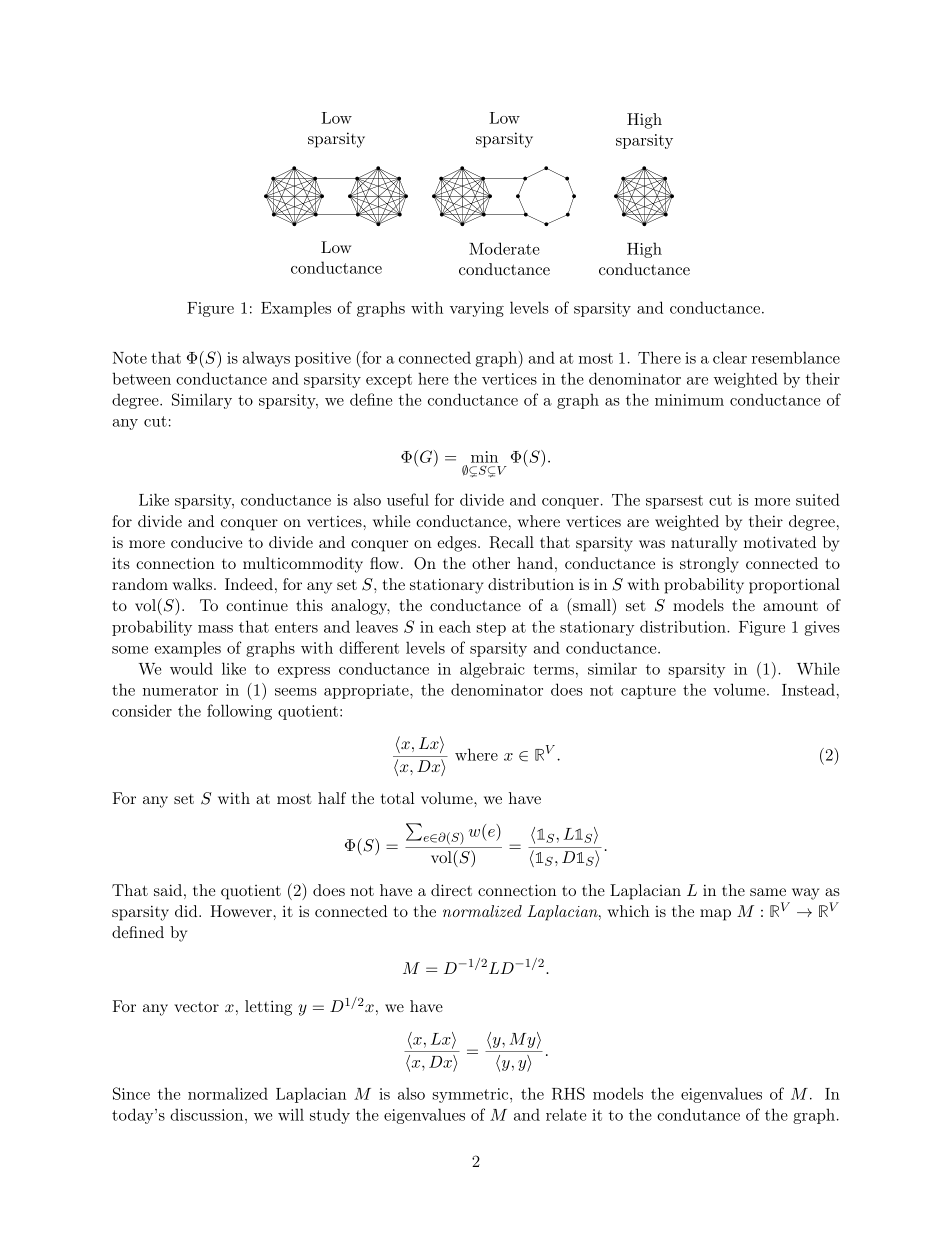 The height and width of the page is (1233, 952). What do you see at coordinates (504, 248) in the page?
I see `Moderate` at bounding box center [504, 248].
